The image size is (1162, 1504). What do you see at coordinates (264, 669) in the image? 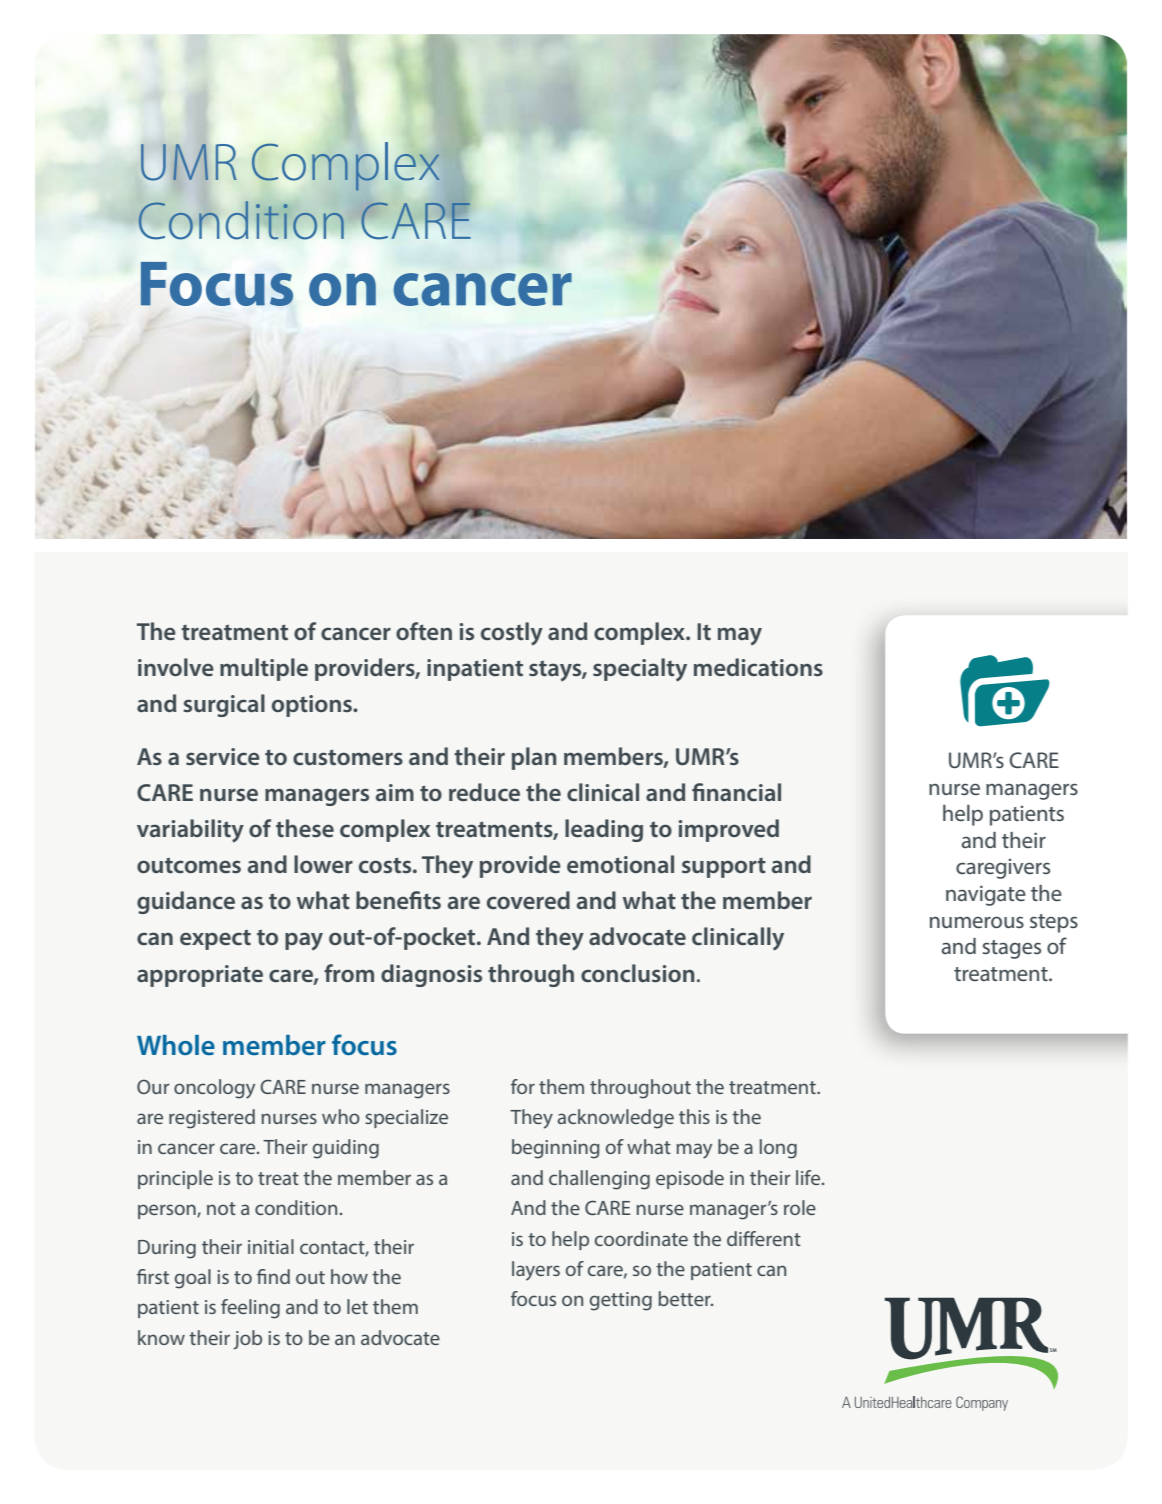
I see `multiple` at bounding box center [264, 669].
